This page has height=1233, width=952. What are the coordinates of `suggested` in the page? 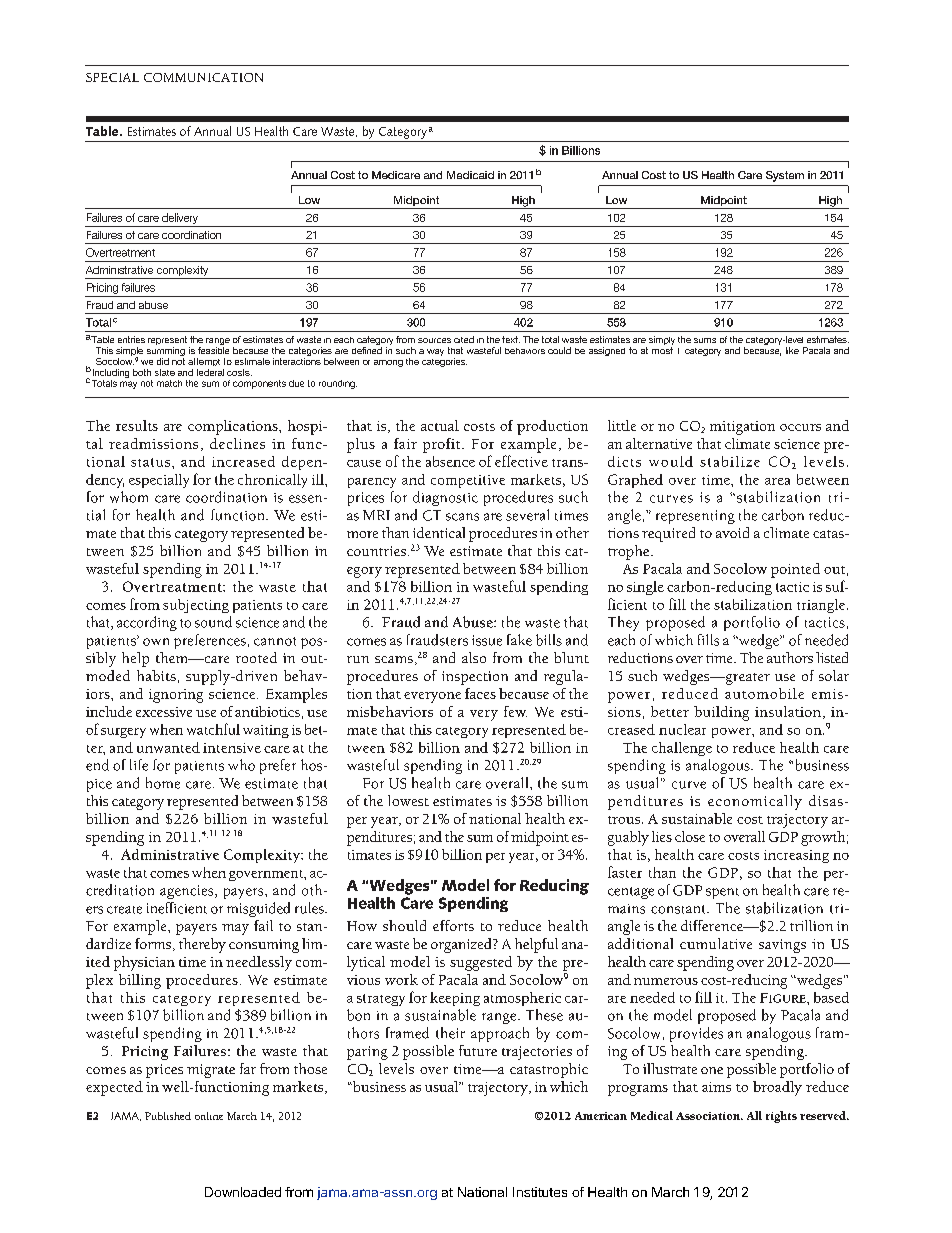 It's located at (481, 963).
